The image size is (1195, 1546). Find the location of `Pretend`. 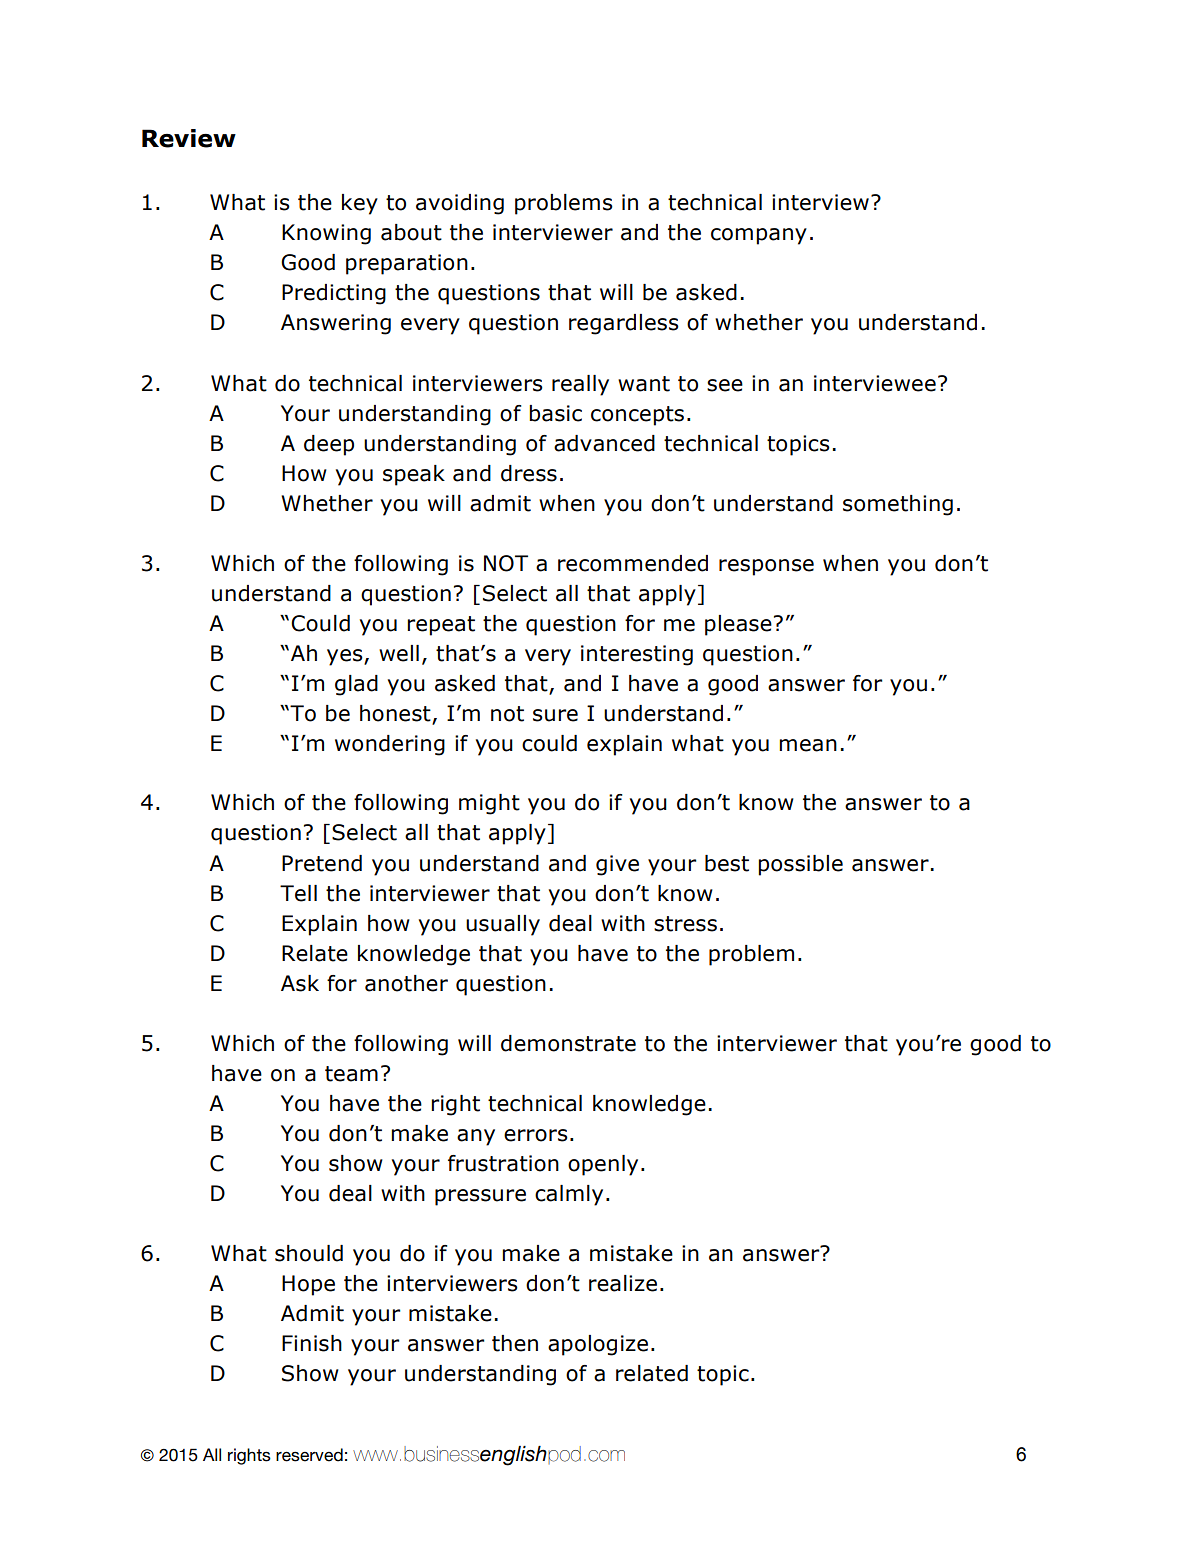

Pretend is located at coordinates (322, 863).
